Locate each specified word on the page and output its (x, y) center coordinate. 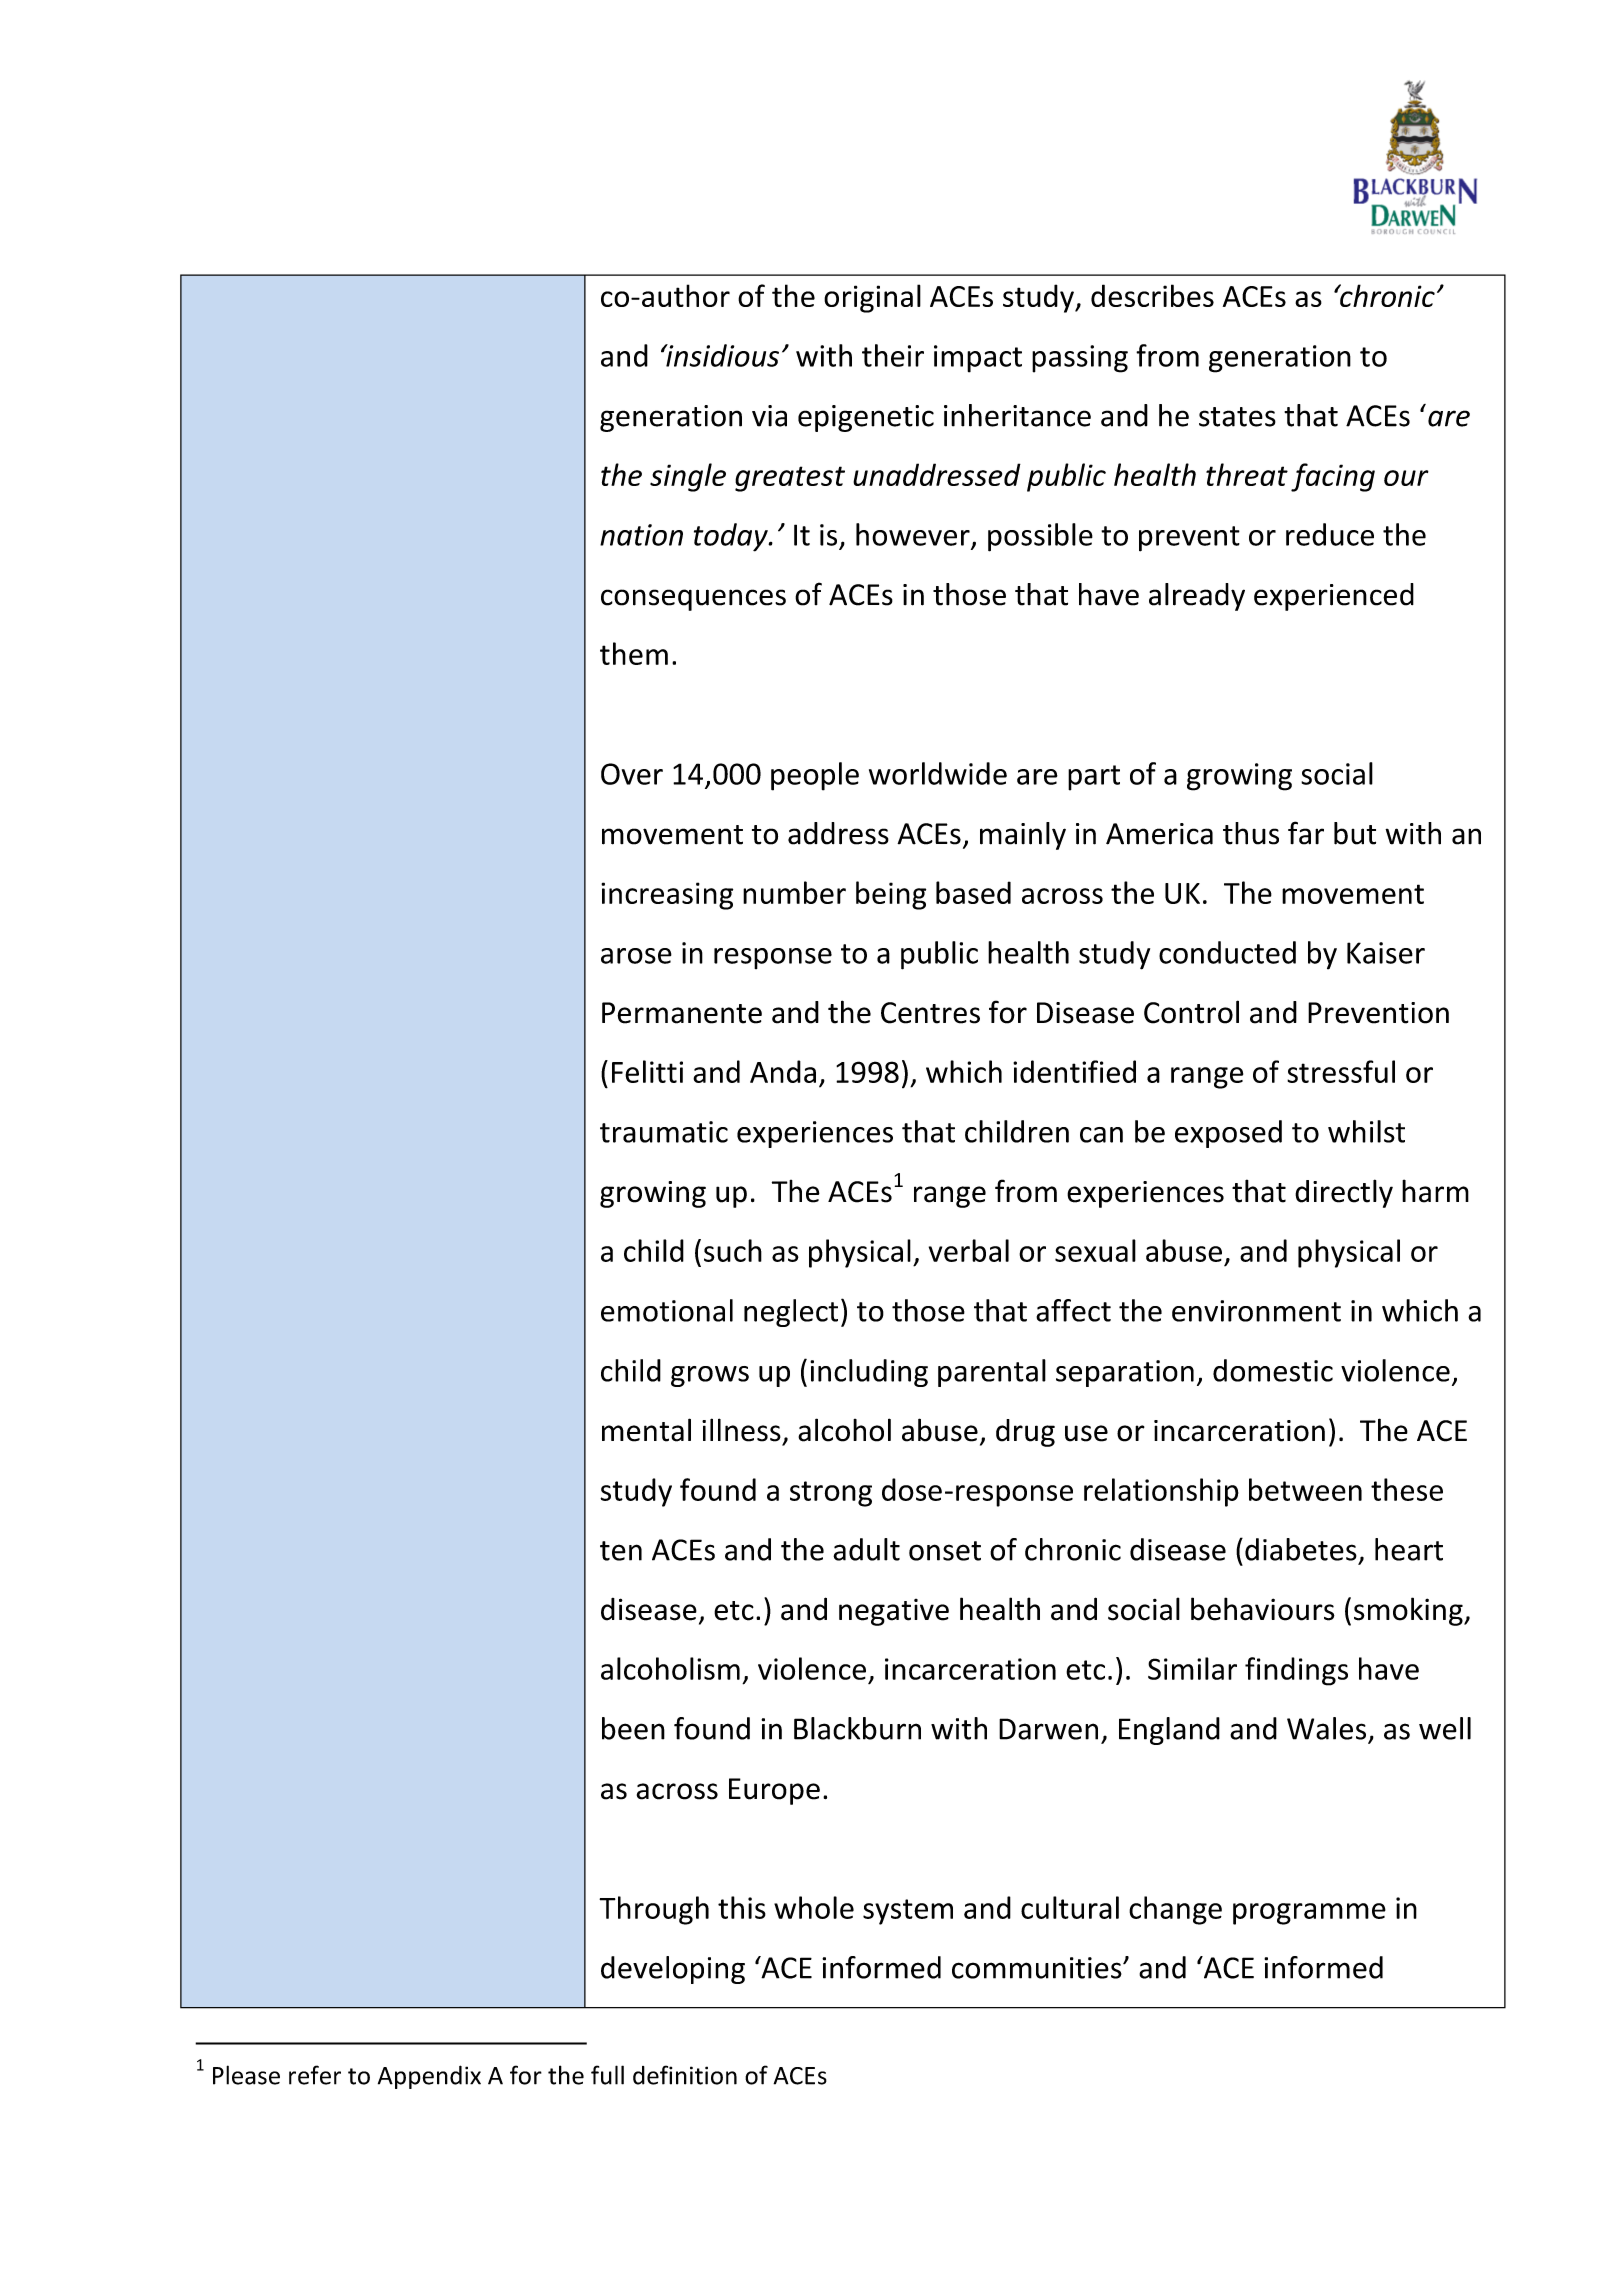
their (893, 355)
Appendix (429, 2077)
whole (814, 1907)
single (688, 477)
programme (1309, 1914)
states (1237, 417)
